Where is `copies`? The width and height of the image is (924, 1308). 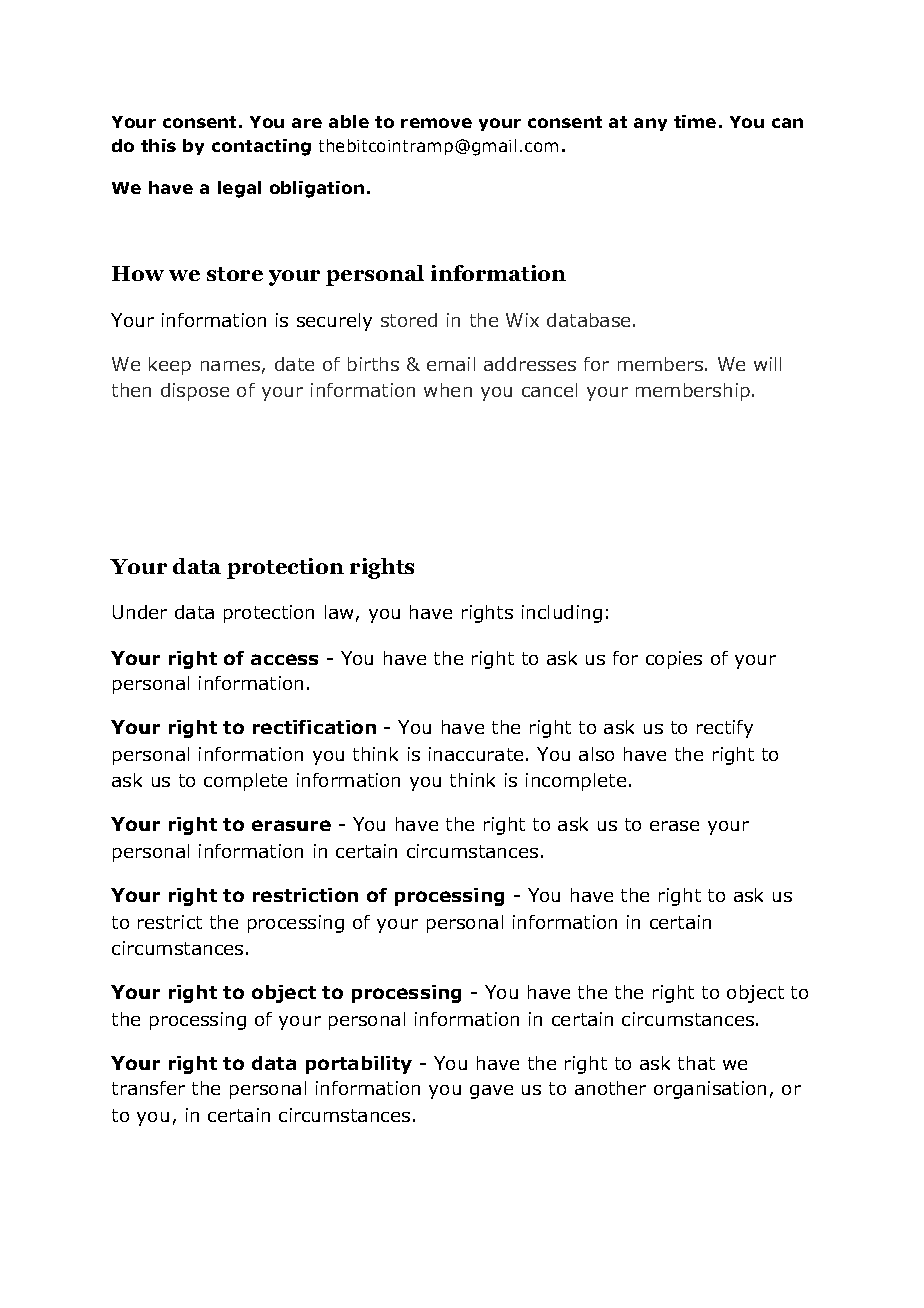 copies is located at coordinates (674, 660).
